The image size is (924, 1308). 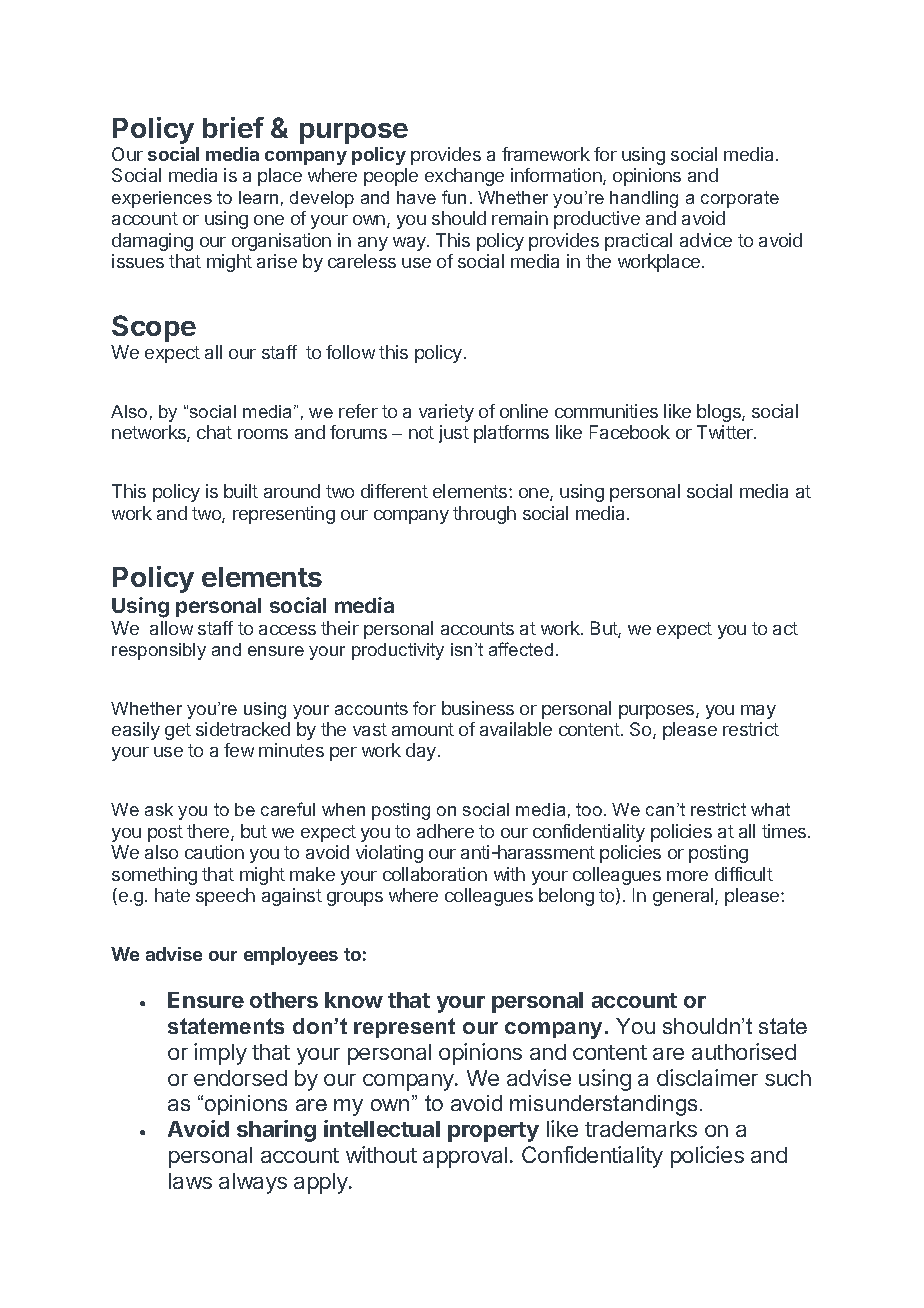 What do you see at coordinates (464, 177) in the page?
I see `exchange` at bounding box center [464, 177].
